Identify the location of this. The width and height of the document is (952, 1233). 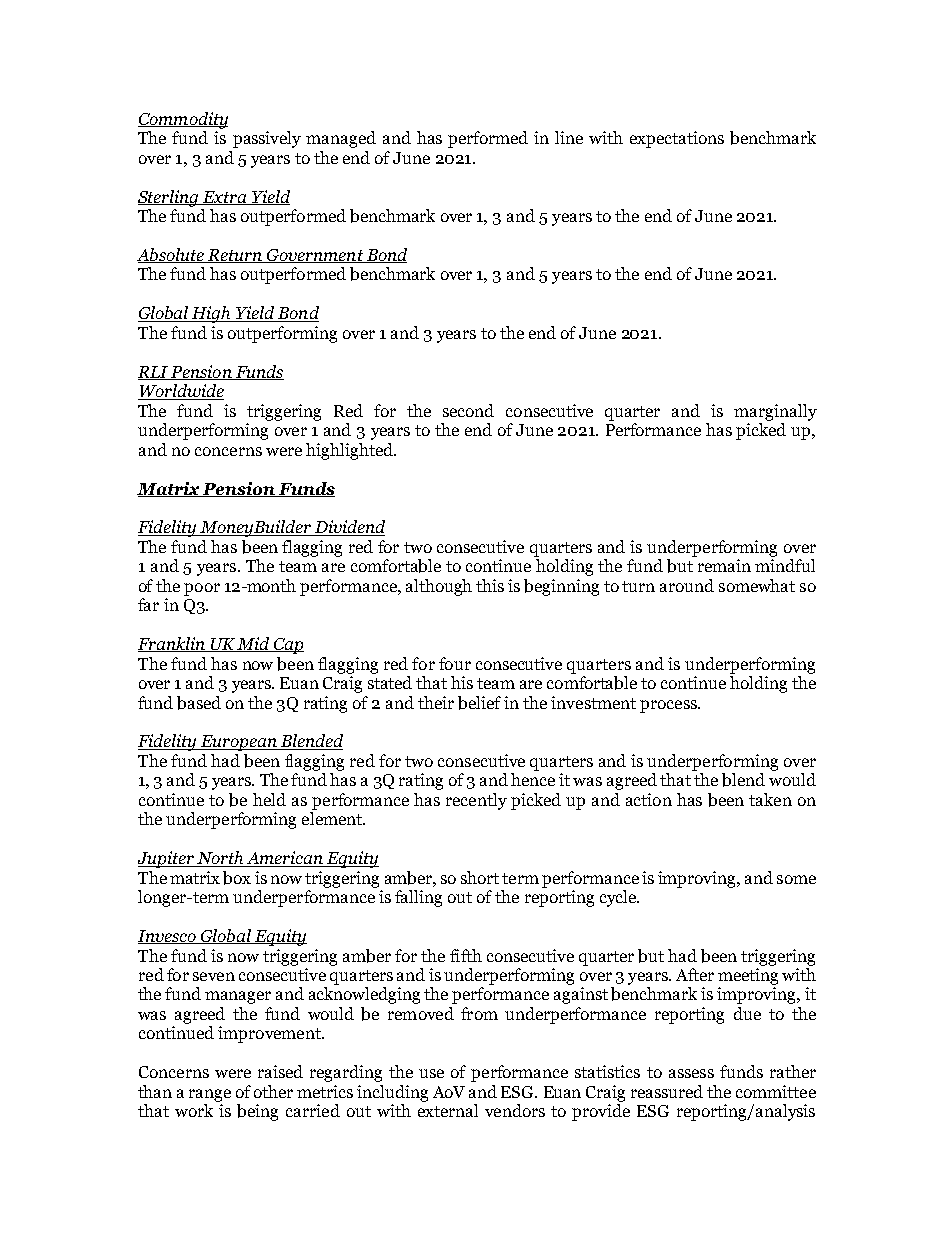
(490, 585).
